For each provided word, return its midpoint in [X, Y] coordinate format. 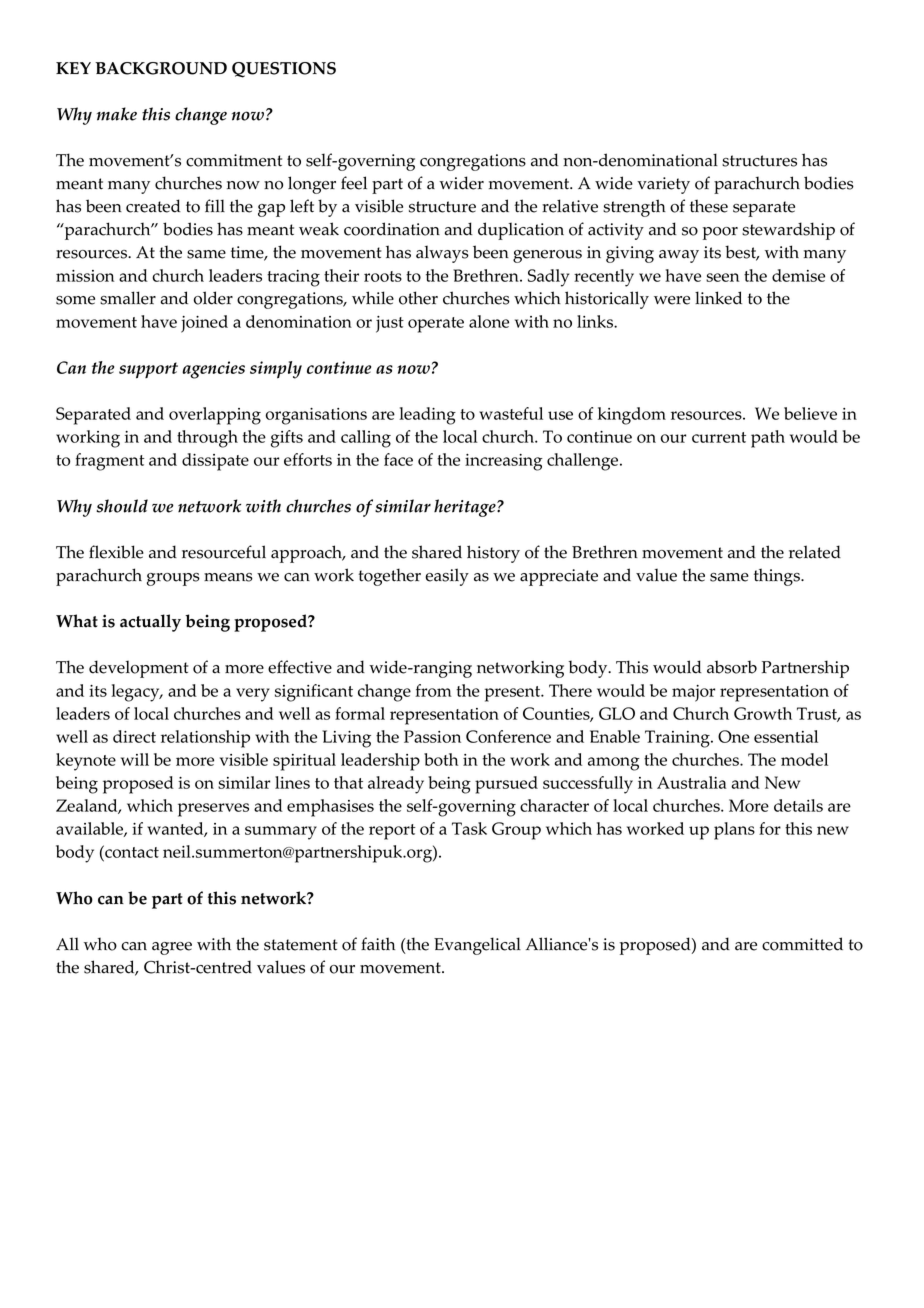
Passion [432, 736]
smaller [128, 298]
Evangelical [477, 946]
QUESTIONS [284, 70]
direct [134, 736]
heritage [466, 508]
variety [663, 185]
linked [718, 298]
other [418, 298]
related [815, 552]
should [122, 506]
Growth [763, 713]
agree [172, 948]
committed [802, 944]
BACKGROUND [161, 68]
